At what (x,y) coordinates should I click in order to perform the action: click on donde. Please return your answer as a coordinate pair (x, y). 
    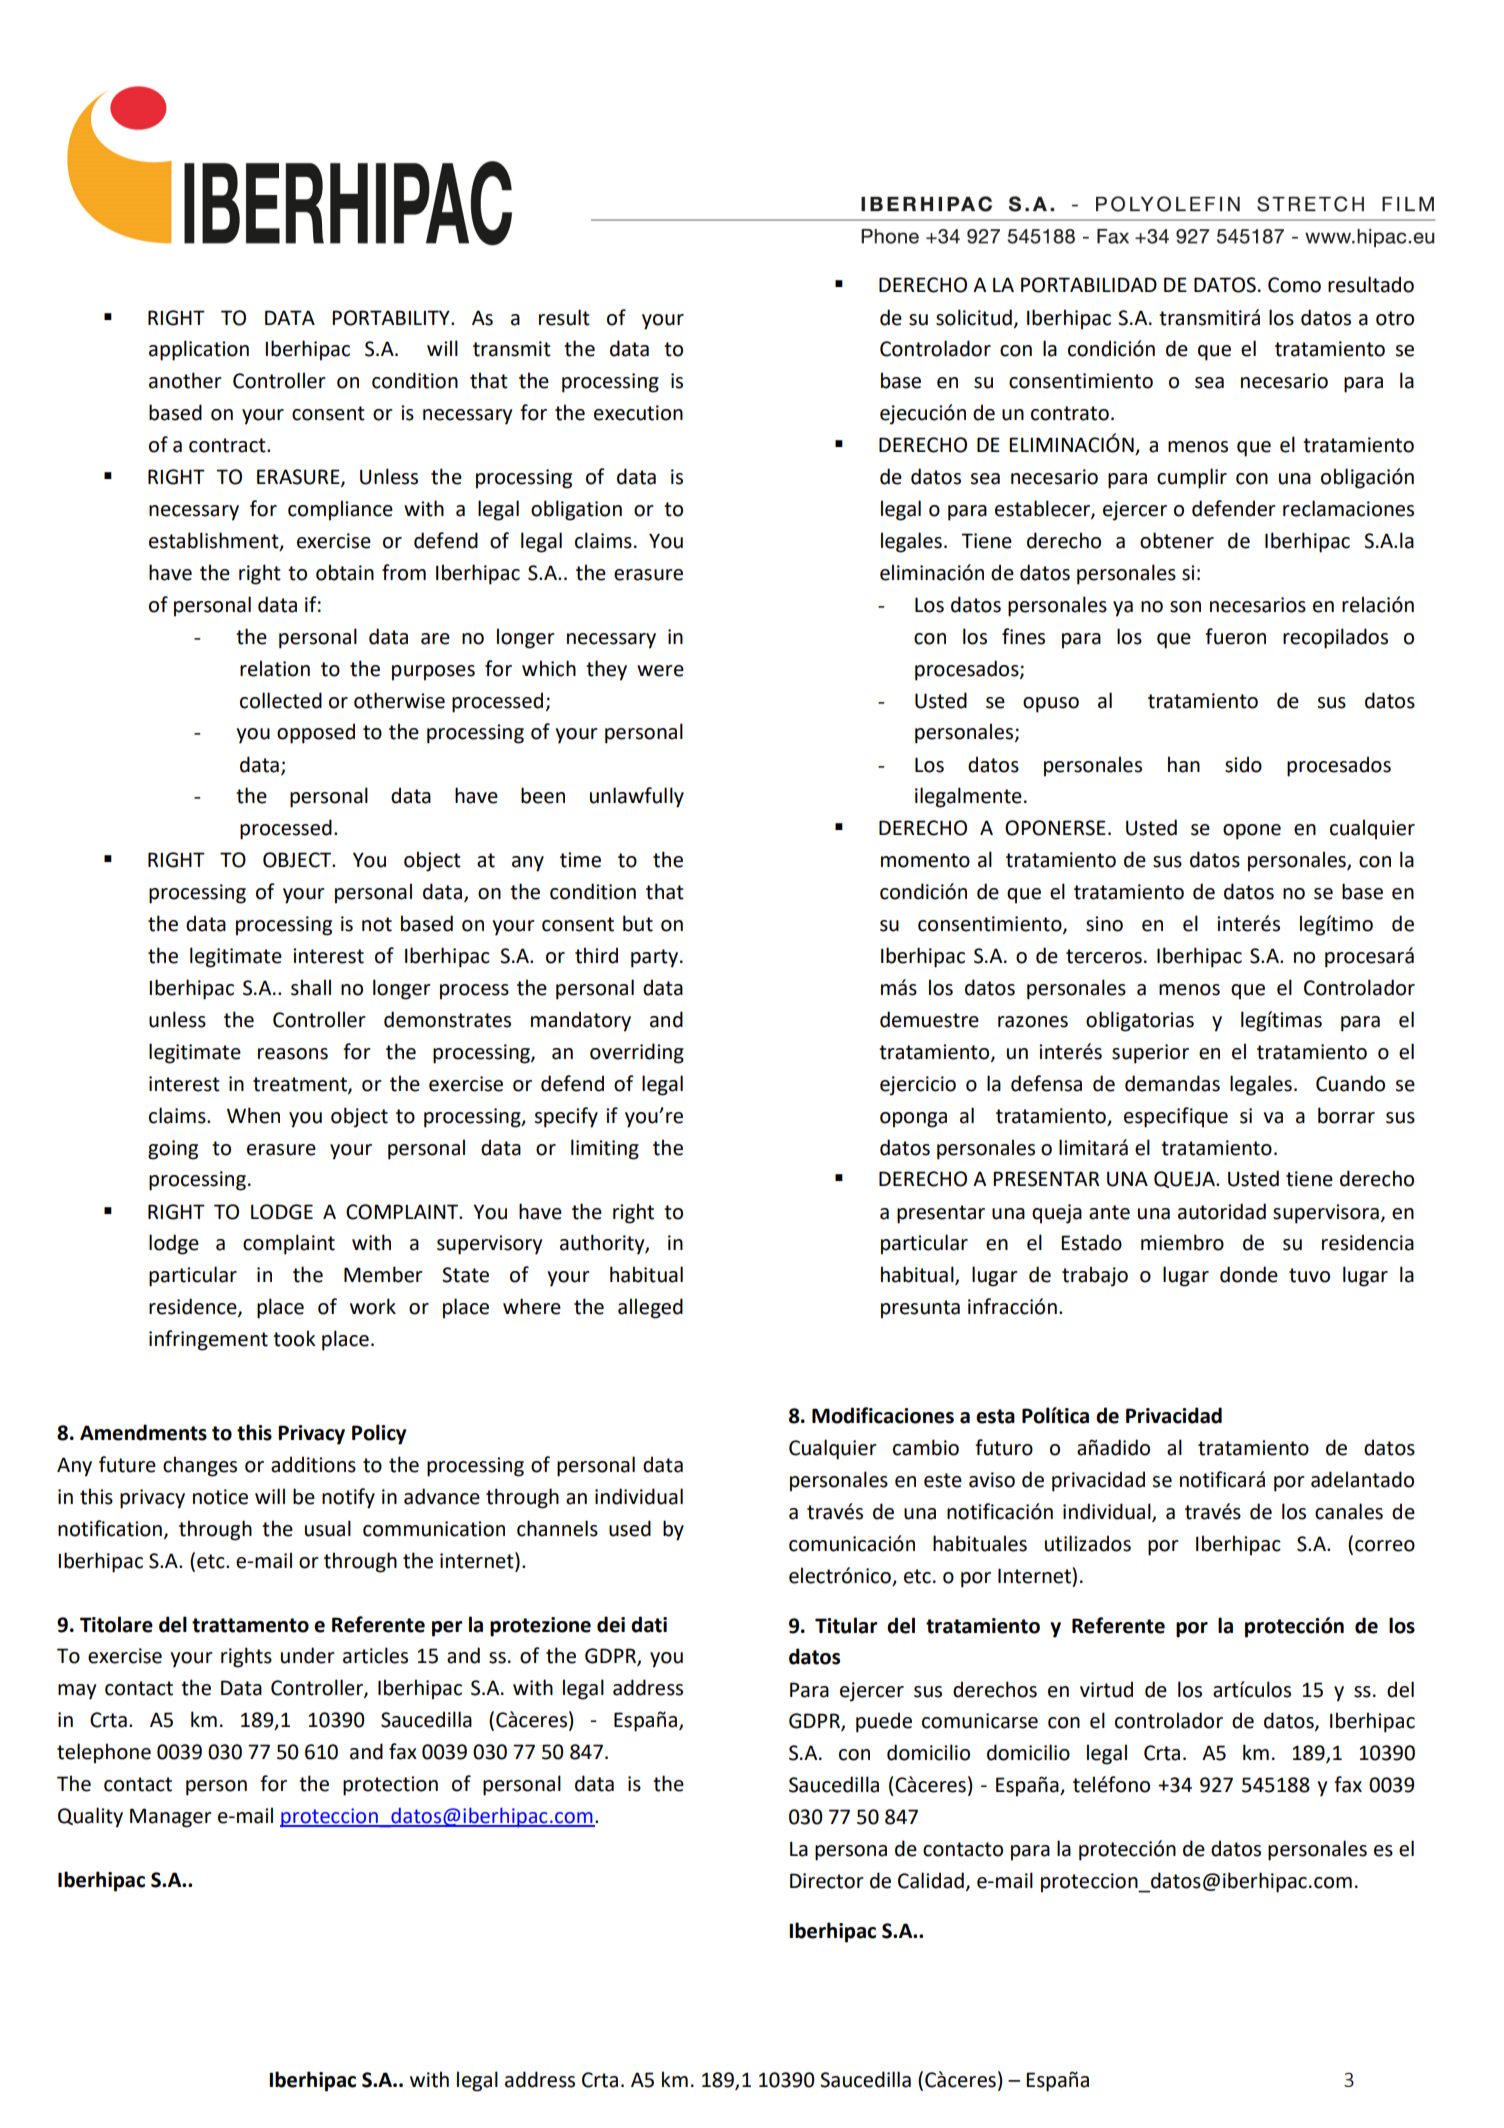
    Looking at the image, I should click on (1249, 1274).
